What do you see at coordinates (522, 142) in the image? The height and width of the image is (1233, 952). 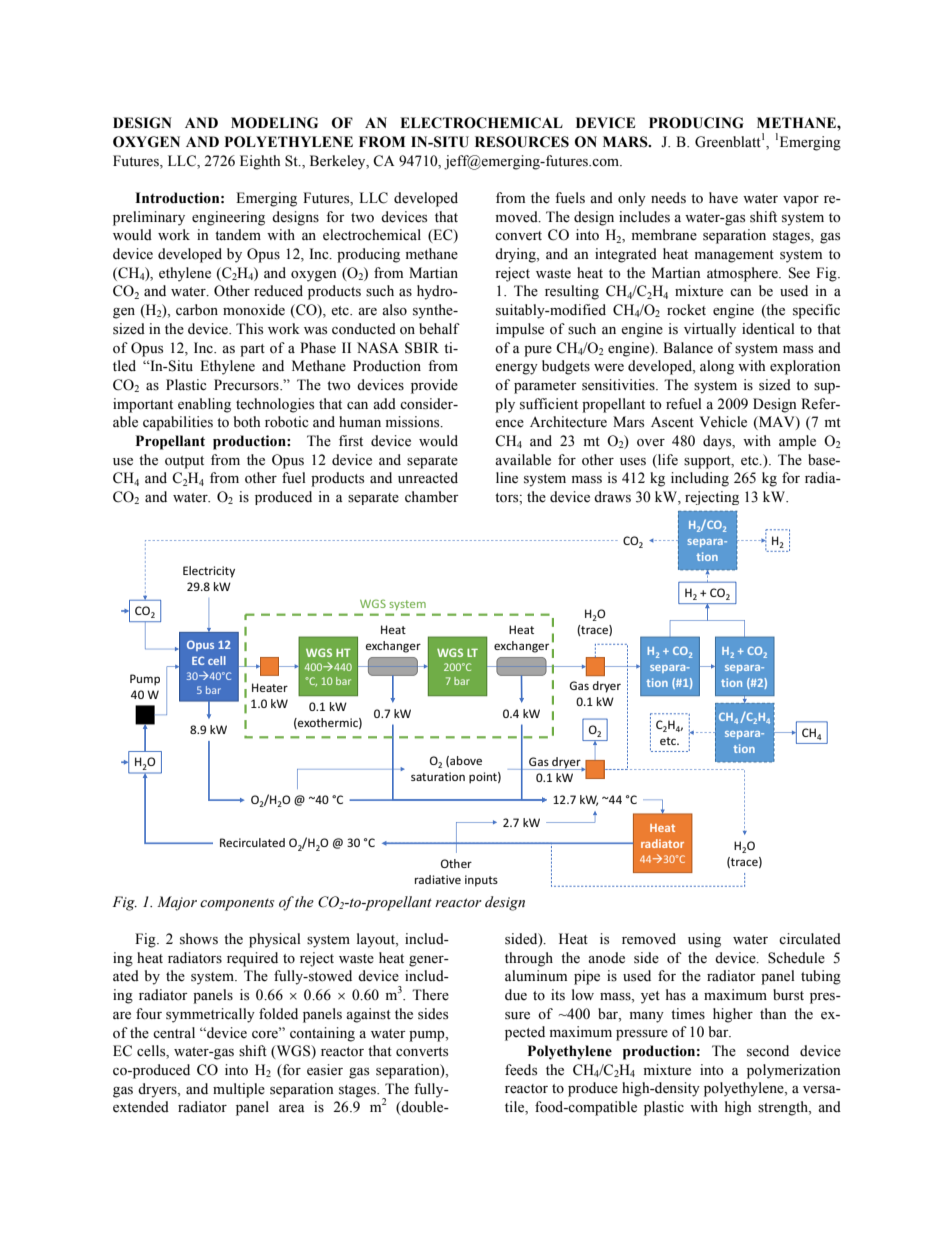 I see `RESOURCES` at bounding box center [522, 142].
